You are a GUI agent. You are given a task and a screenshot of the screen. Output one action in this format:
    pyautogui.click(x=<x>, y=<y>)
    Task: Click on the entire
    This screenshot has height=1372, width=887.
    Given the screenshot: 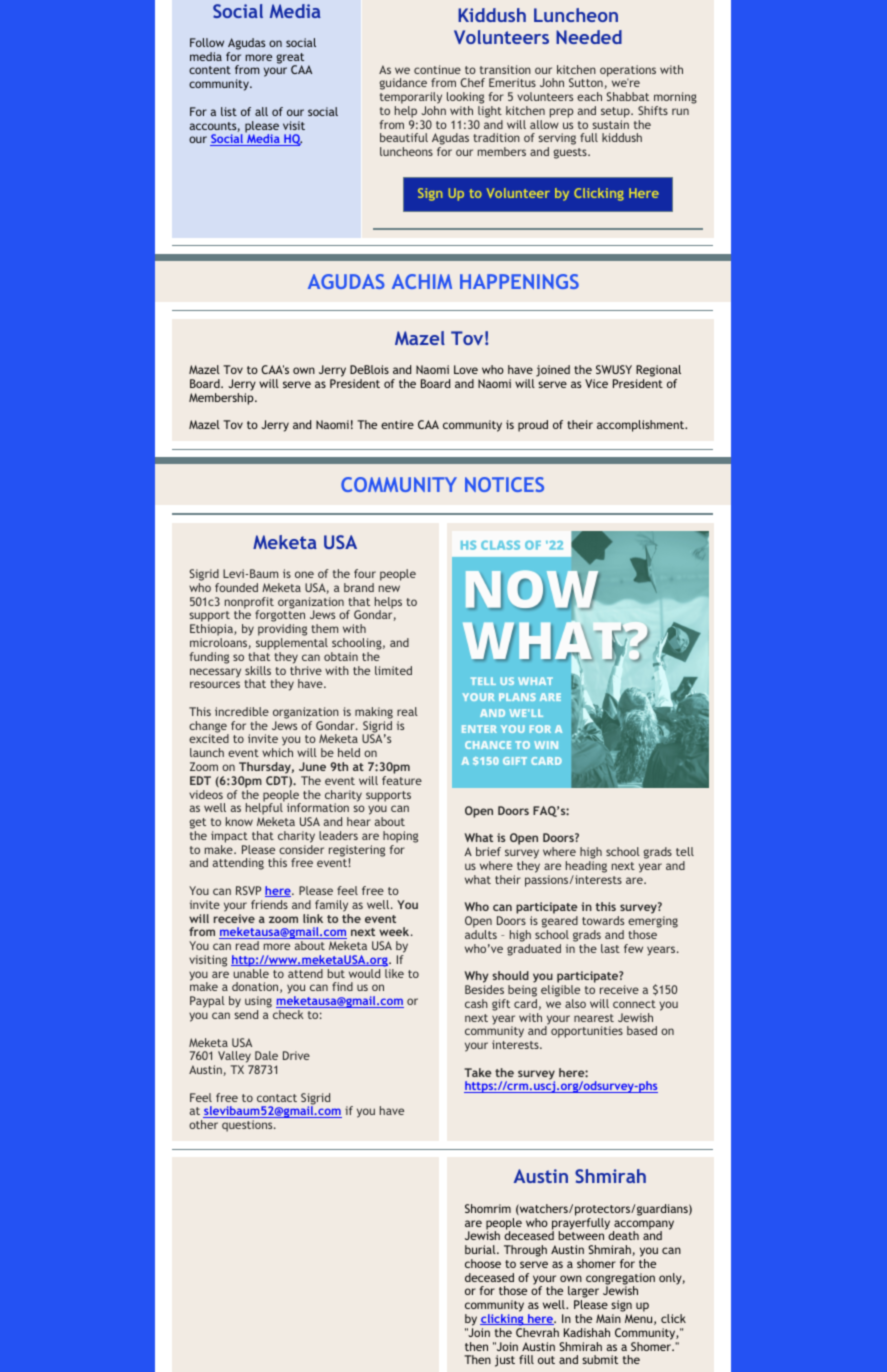 What is the action you would take?
    pyautogui.click(x=397, y=424)
